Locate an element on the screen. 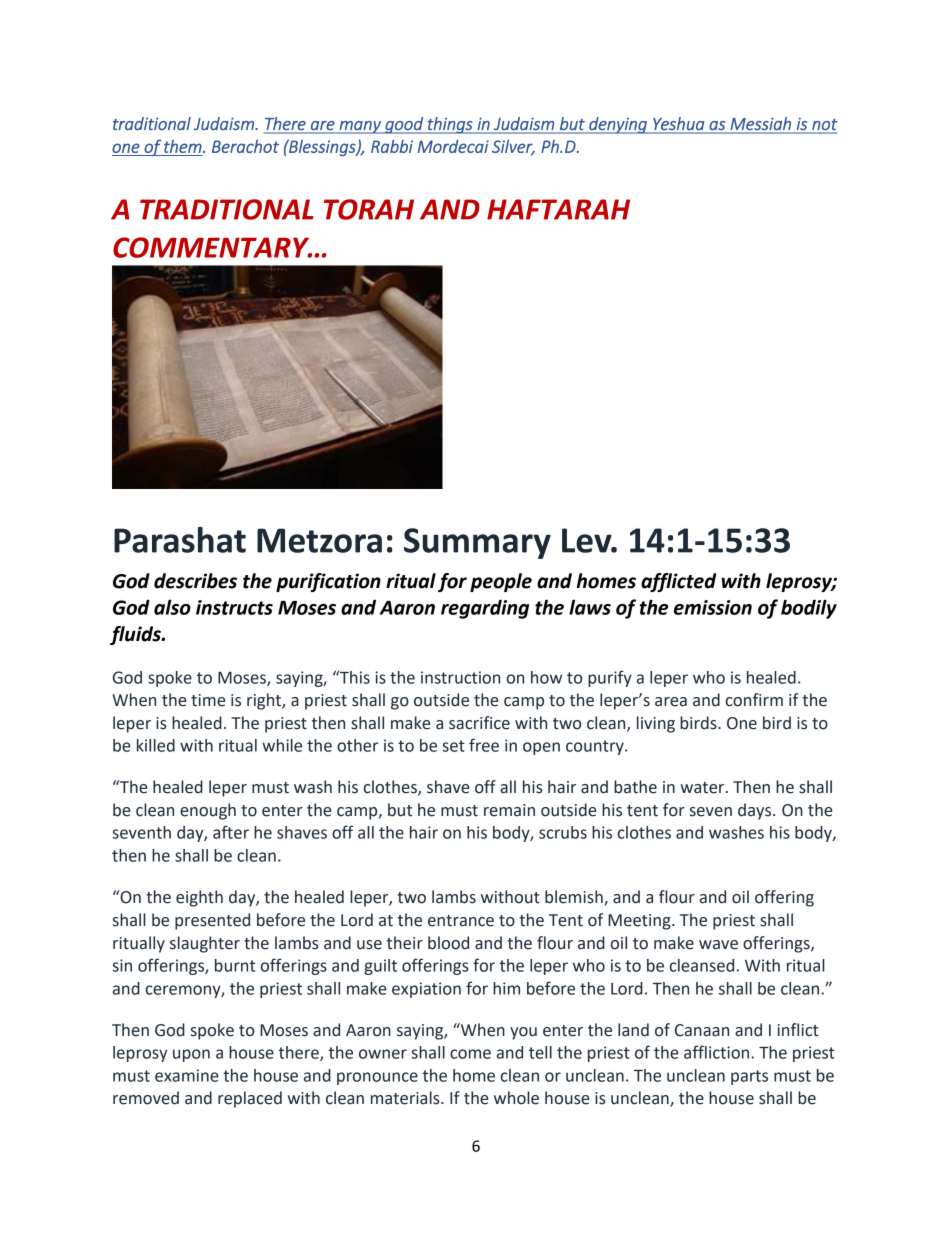  Berachot is located at coordinates (245, 146).
